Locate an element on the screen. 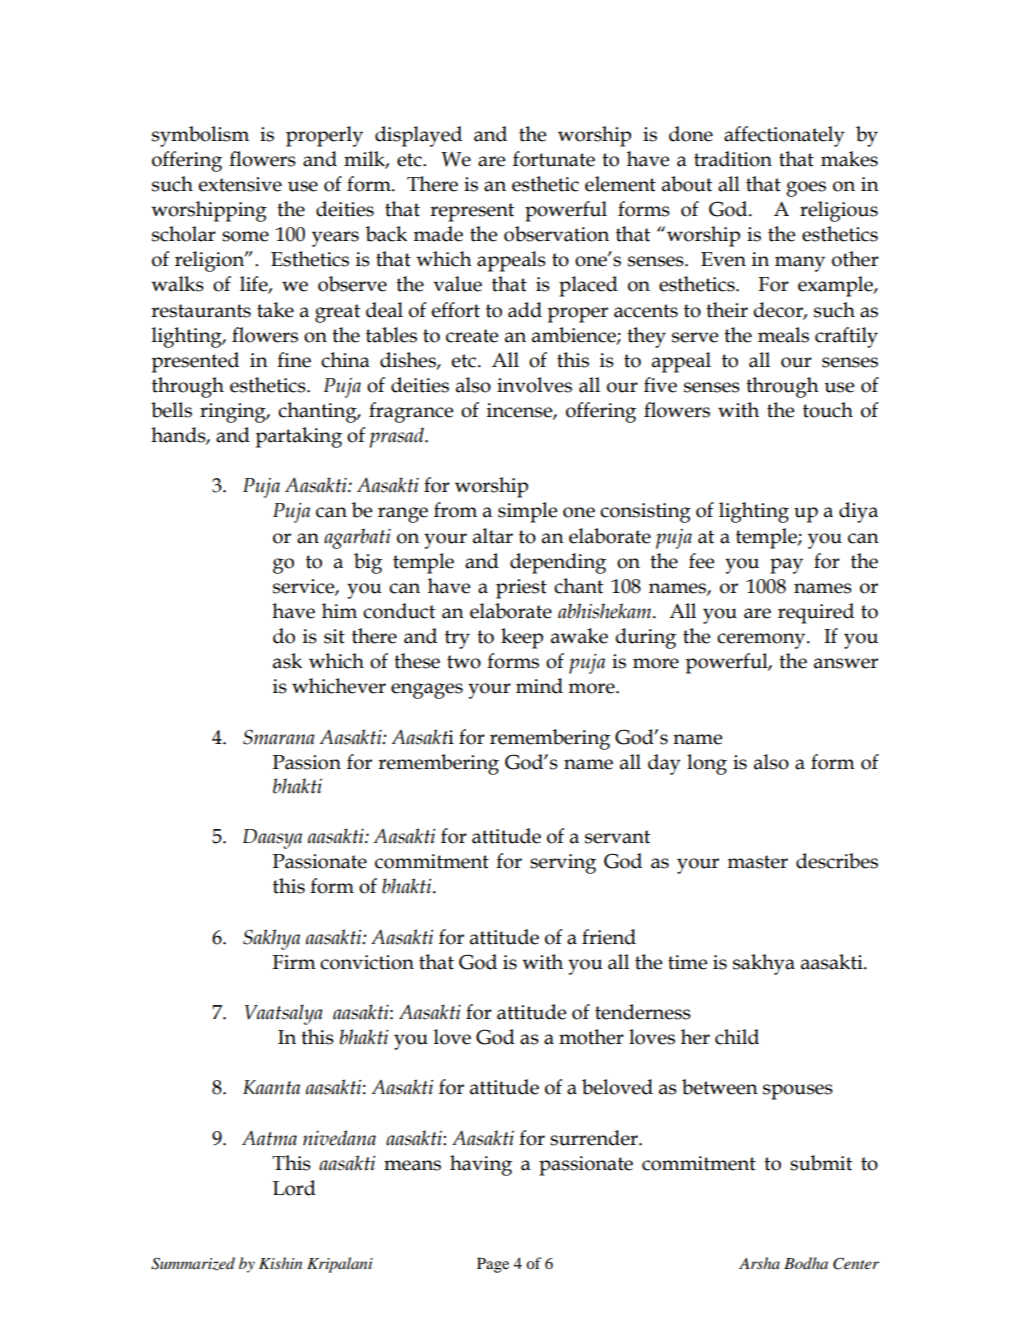  extensive is located at coordinates (240, 184).
